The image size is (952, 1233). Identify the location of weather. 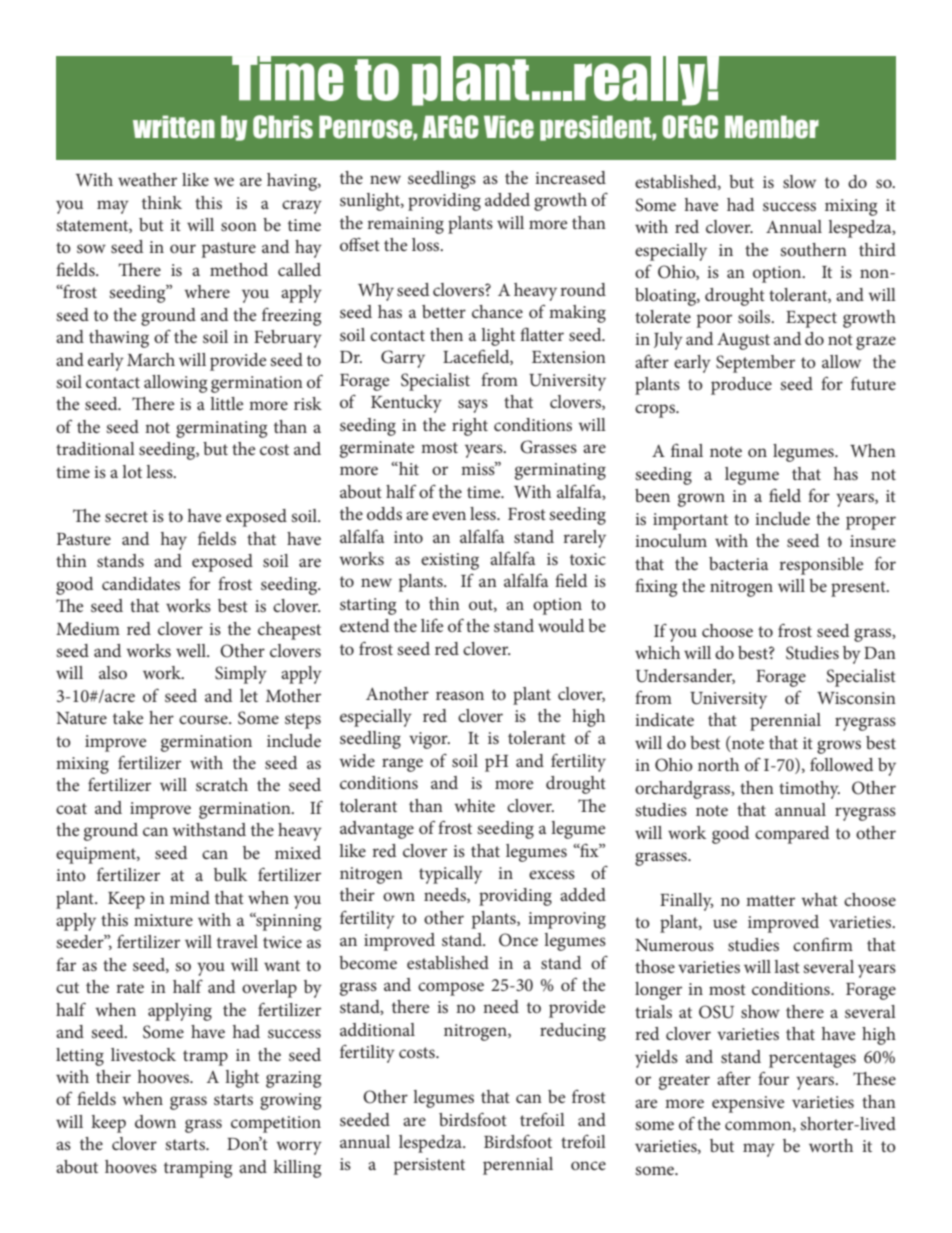
(147, 179).
